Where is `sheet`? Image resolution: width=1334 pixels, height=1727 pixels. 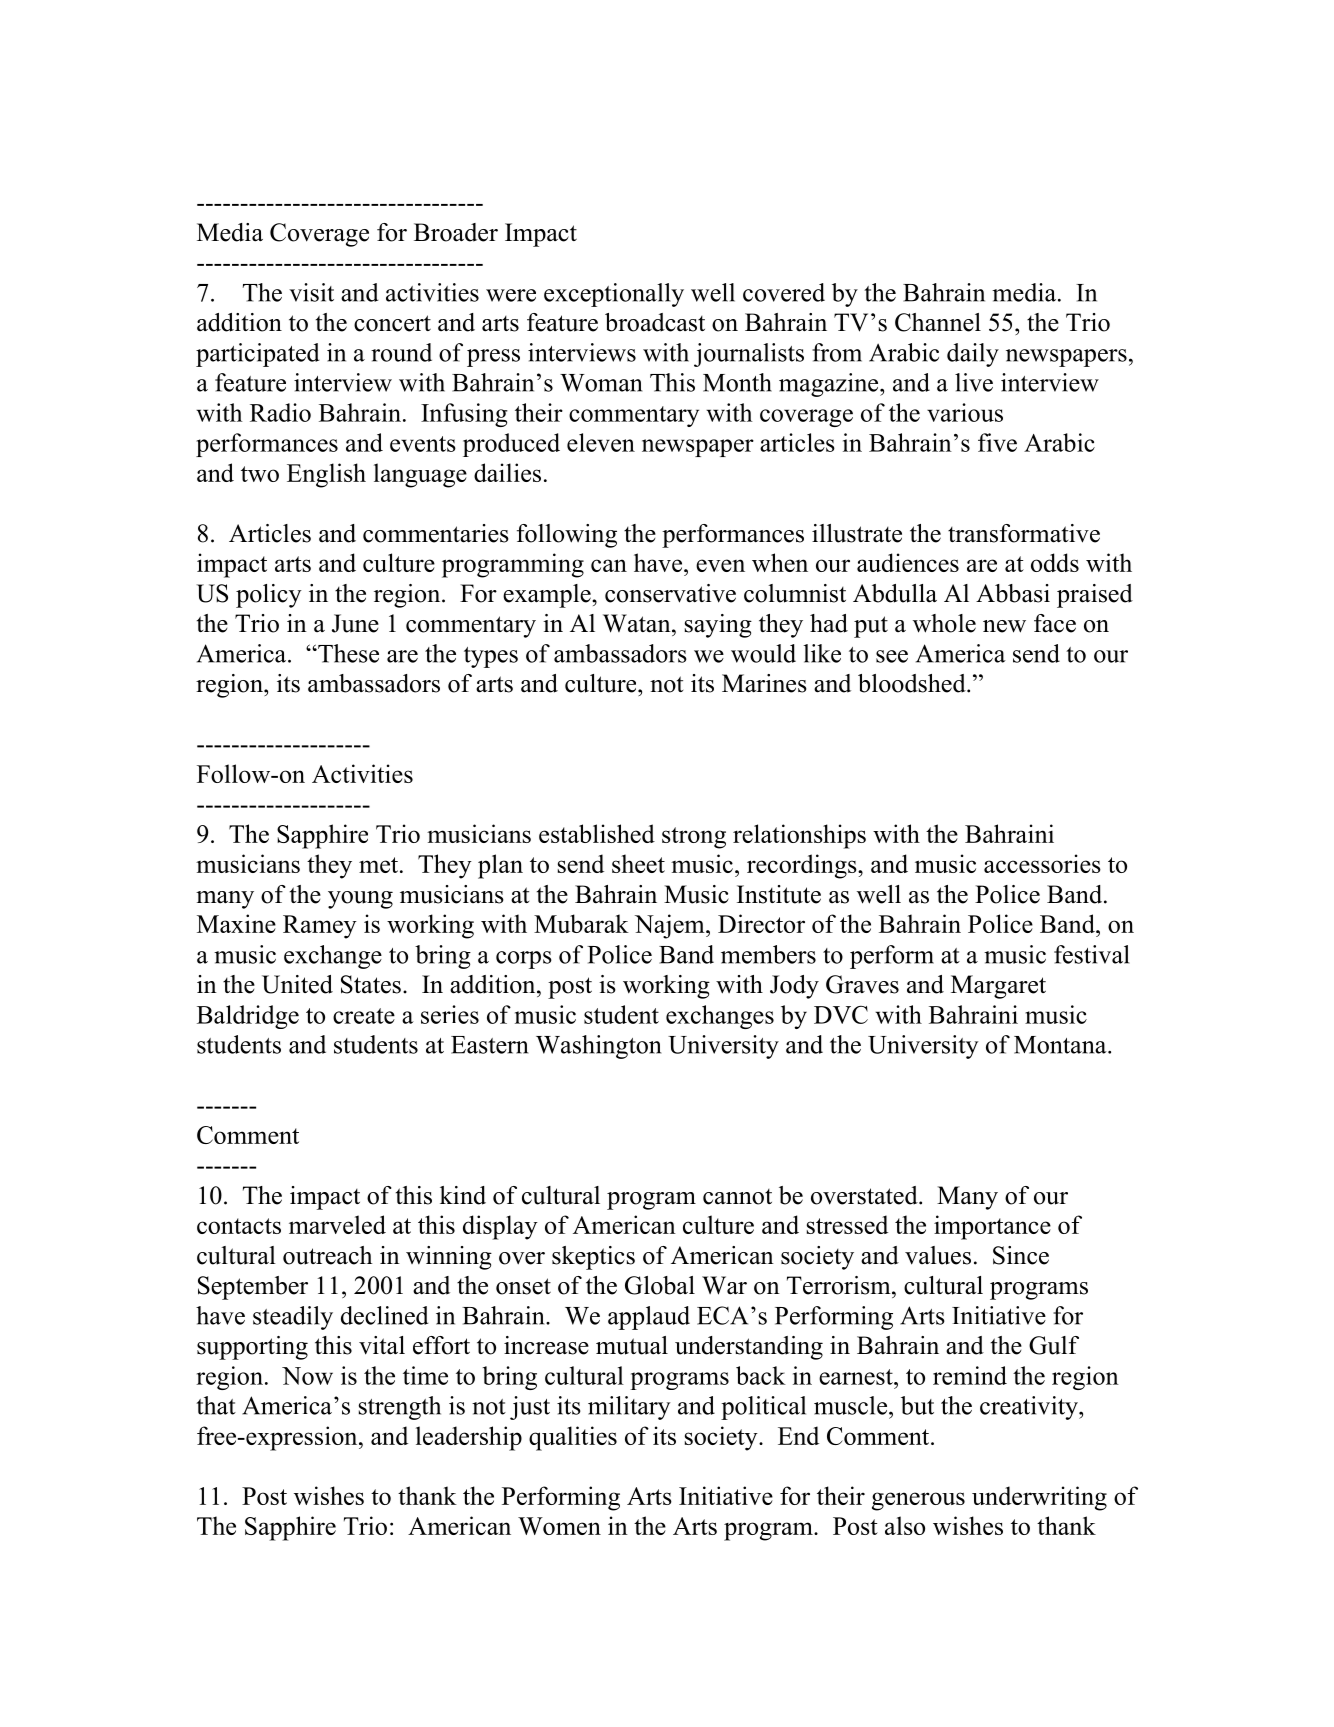 sheet is located at coordinates (638, 863).
